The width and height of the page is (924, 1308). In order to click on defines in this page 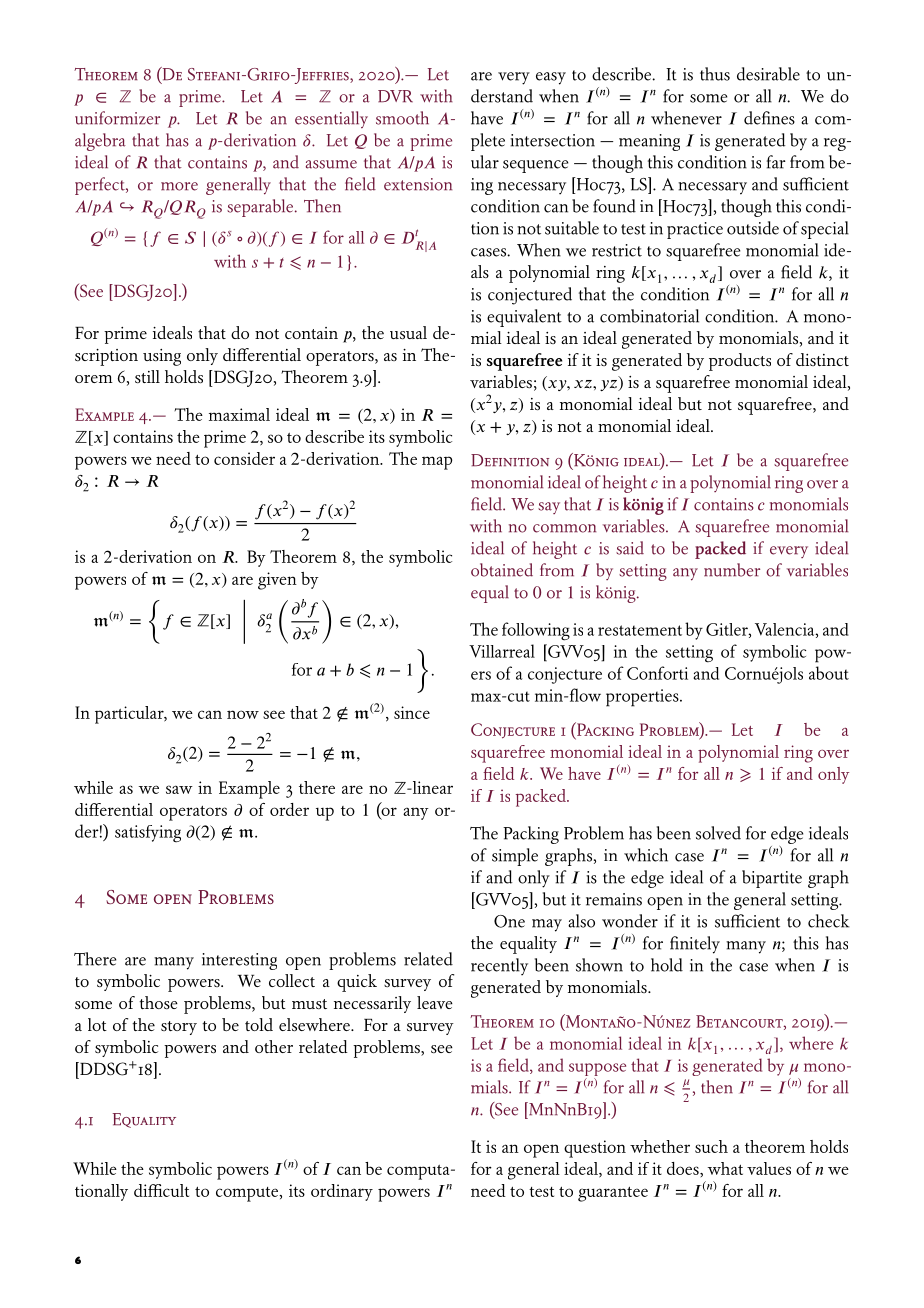, I will do `click(769, 118)`.
